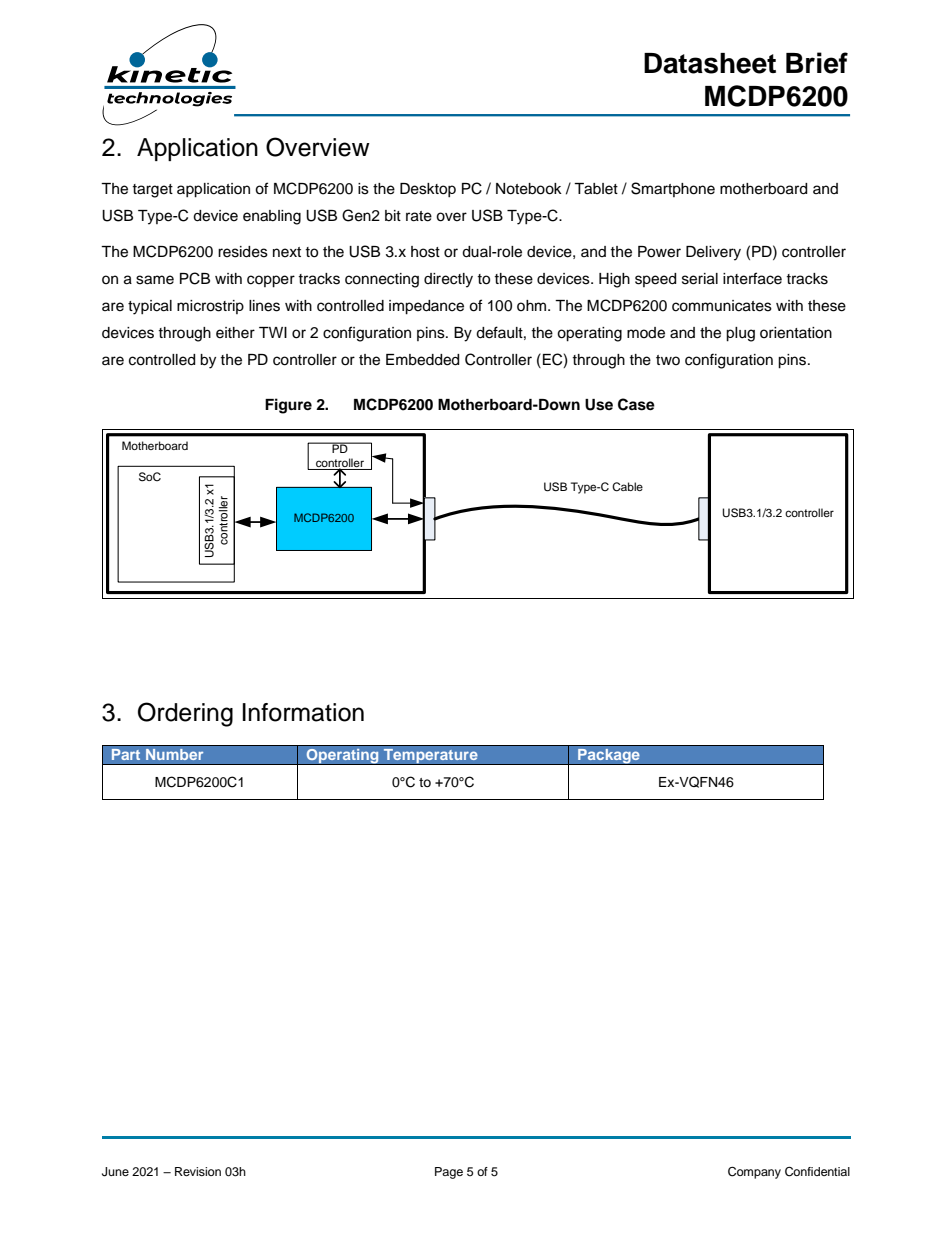 The width and height of the screenshot is (952, 1233). What do you see at coordinates (710, 63) in the screenshot?
I see `Datasheet` at bounding box center [710, 63].
